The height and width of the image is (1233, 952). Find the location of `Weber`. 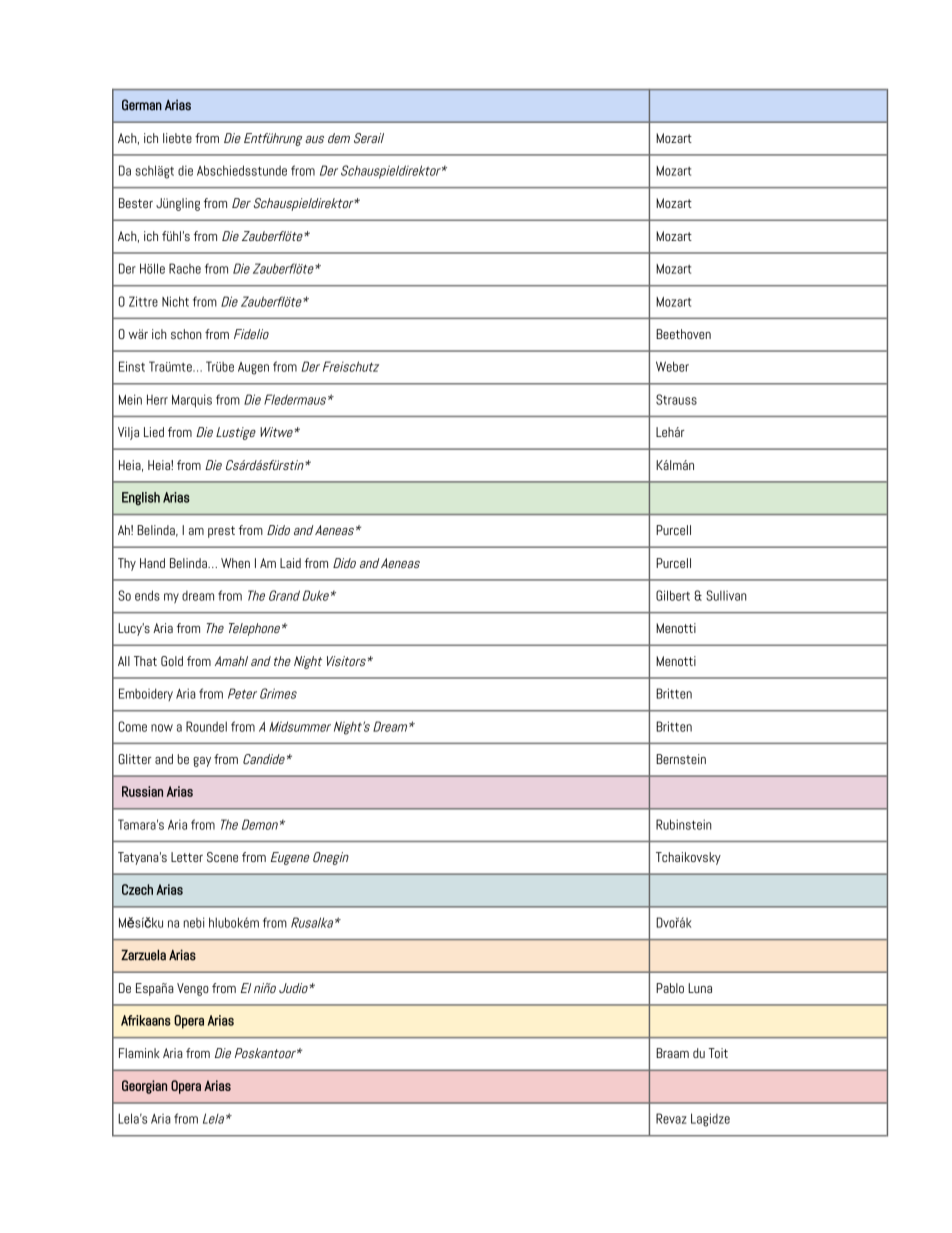

Weber is located at coordinates (672, 366).
